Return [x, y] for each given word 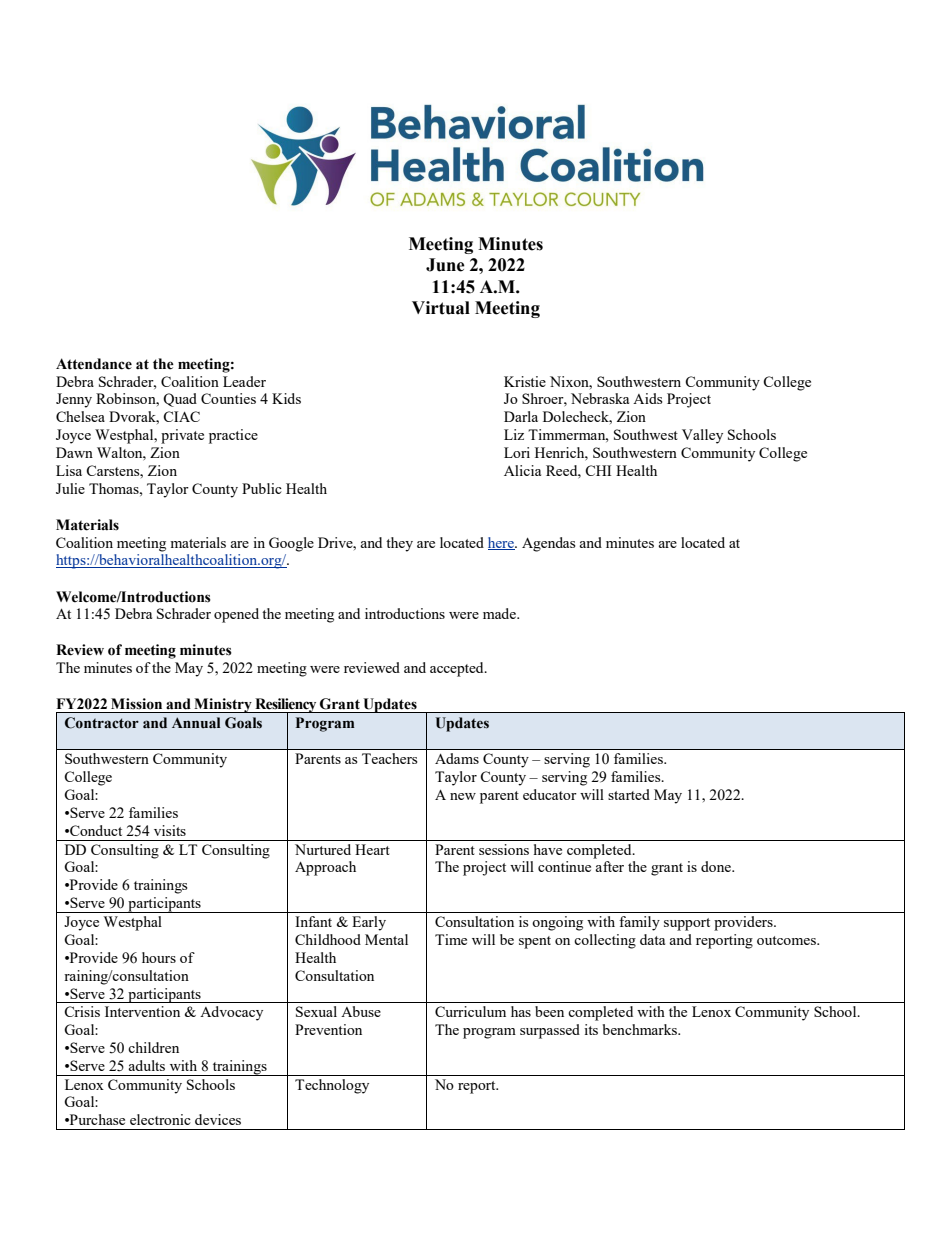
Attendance [94, 364]
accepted [458, 669]
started [629, 794]
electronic [160, 1119]
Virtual [441, 308]
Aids [647, 398]
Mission [136, 703]
